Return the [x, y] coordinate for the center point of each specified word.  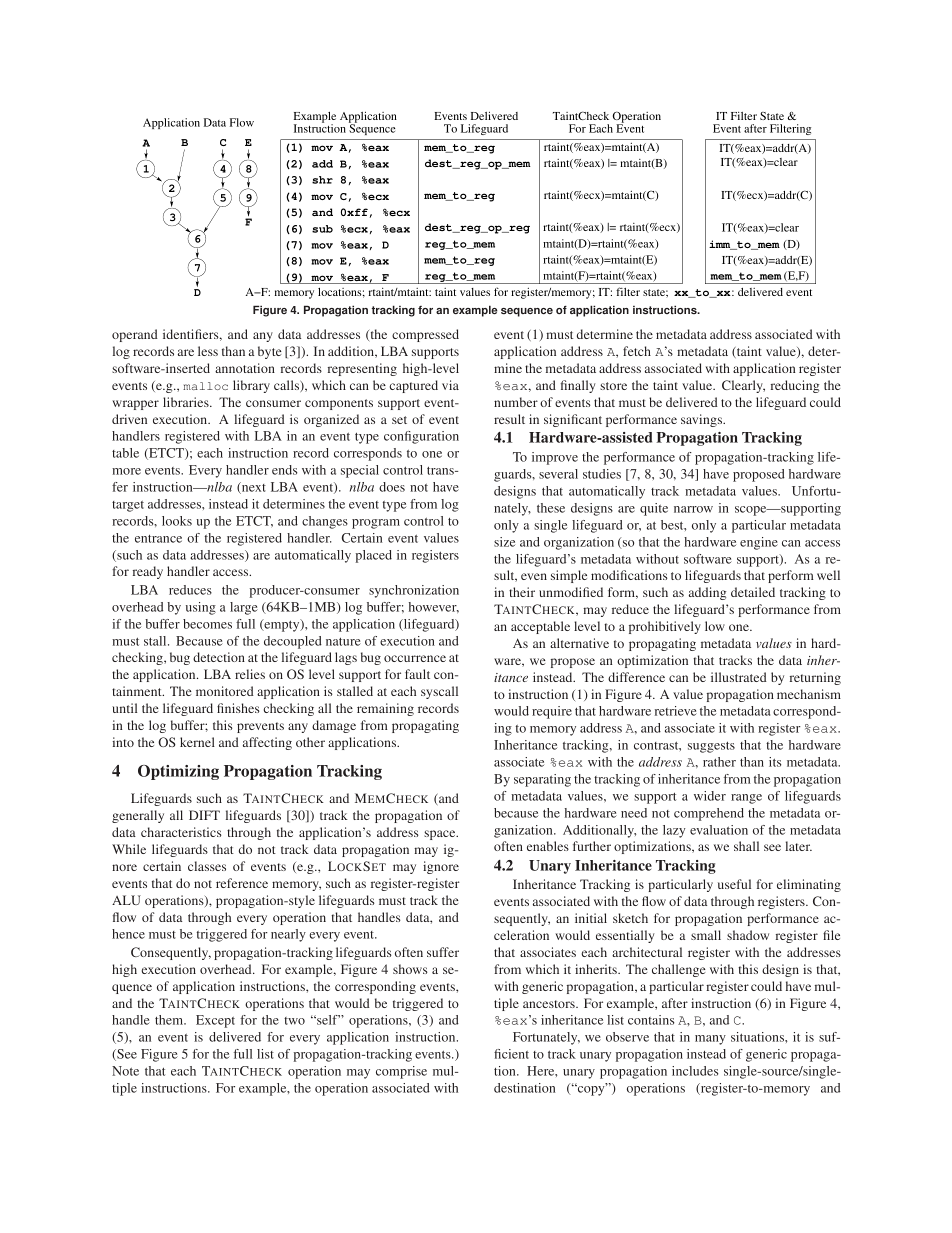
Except [215, 1021]
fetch [637, 351]
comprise [401, 1072]
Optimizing [178, 772]
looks [177, 521]
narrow [693, 509]
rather [719, 762]
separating [542, 780]
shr [322, 180]
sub [322, 229]
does [392, 487]
